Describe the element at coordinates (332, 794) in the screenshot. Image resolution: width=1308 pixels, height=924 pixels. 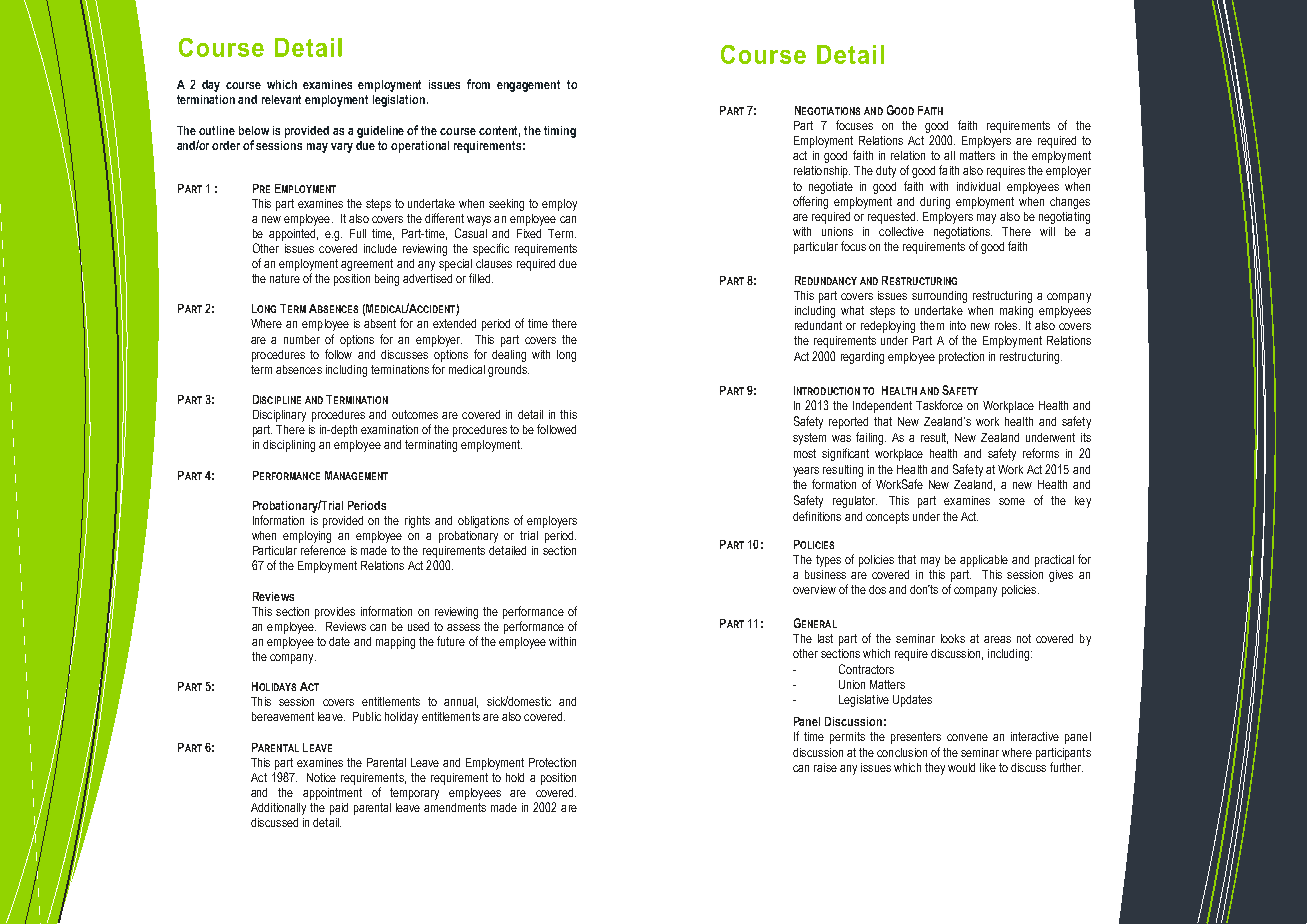
I see `appointment` at that location.
